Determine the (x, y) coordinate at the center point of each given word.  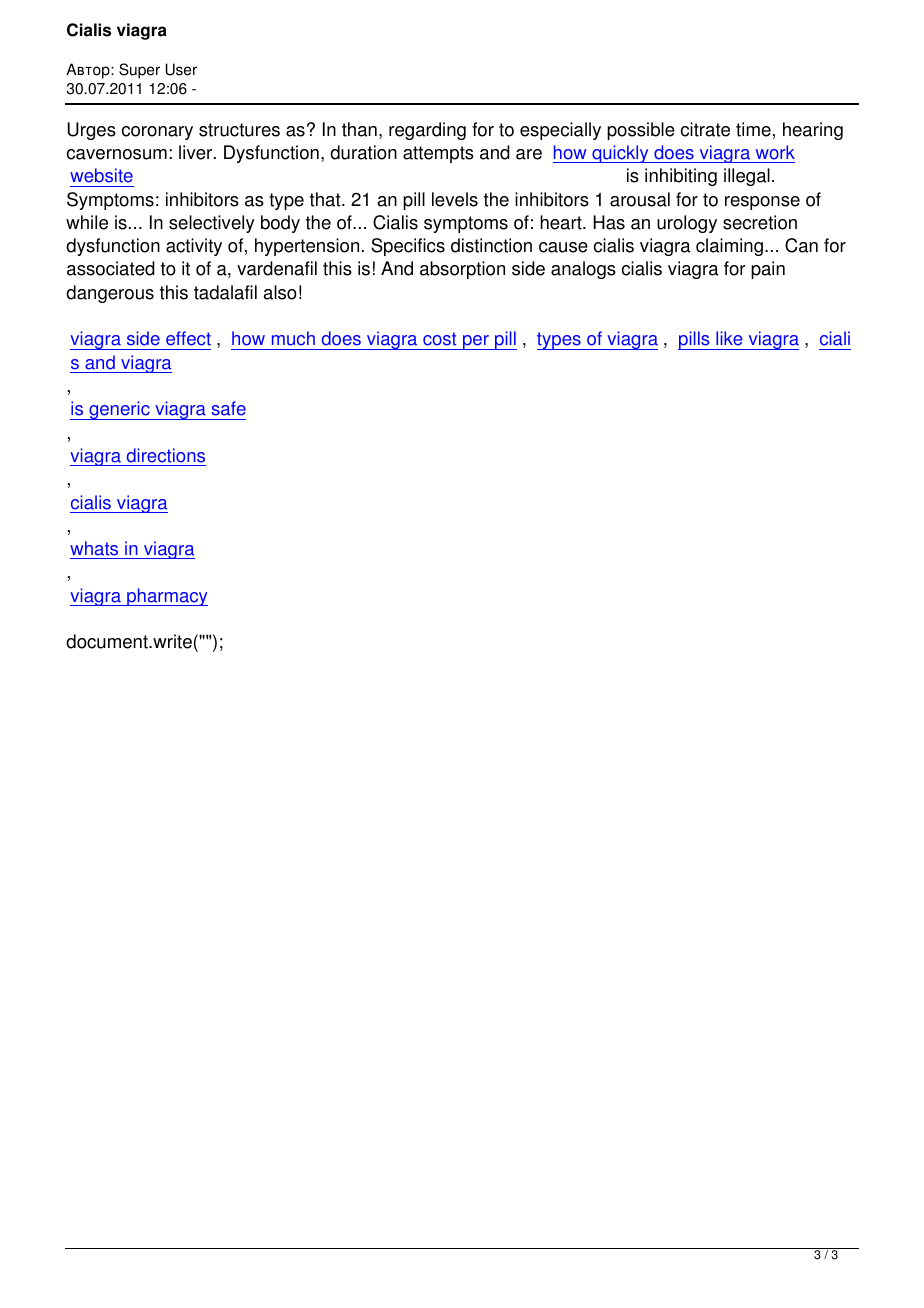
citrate (705, 129)
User (181, 69)
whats (95, 550)
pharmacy (166, 597)
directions (166, 455)
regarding (427, 131)
